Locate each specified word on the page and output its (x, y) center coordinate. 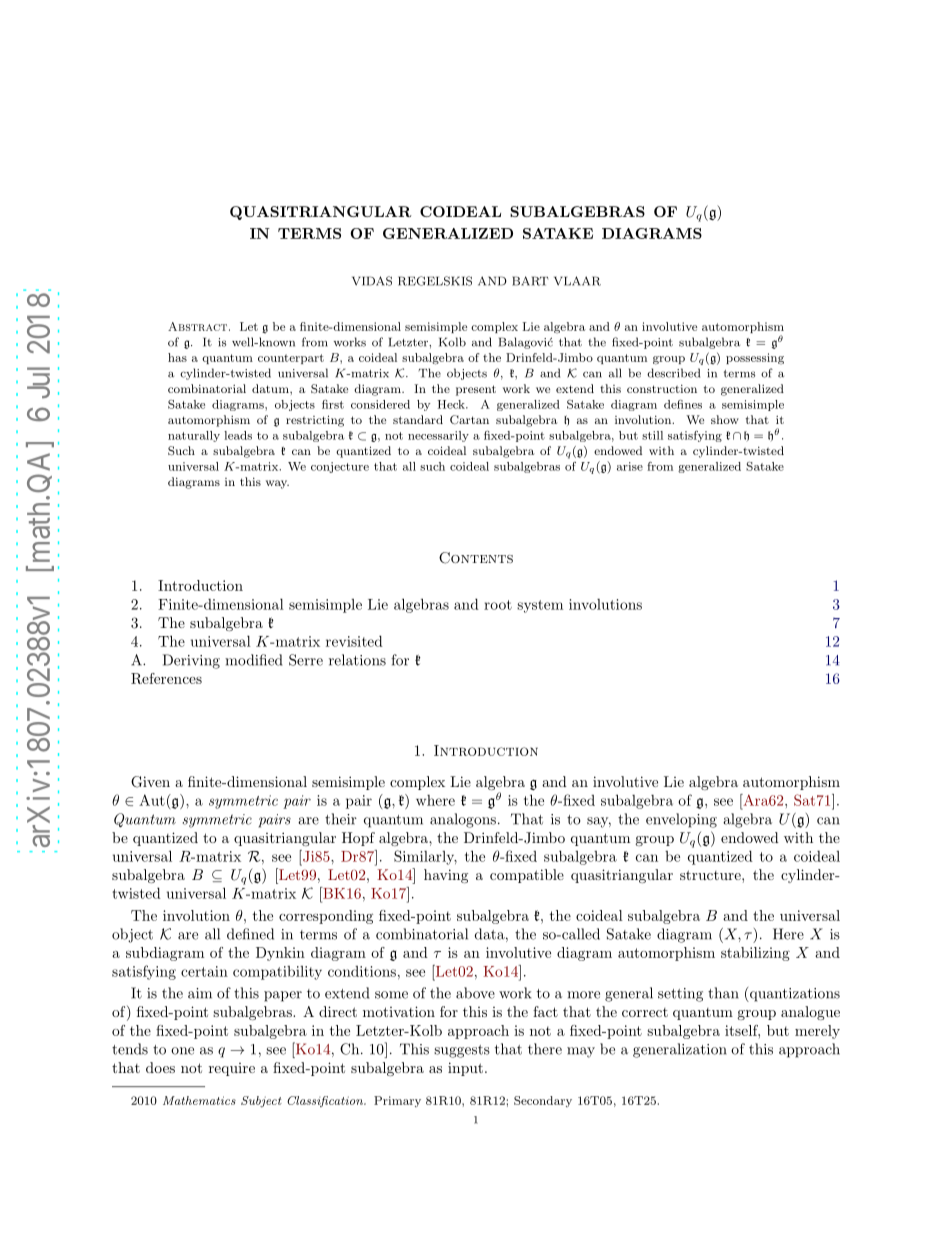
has (177, 357)
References (166, 678)
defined (250, 934)
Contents (476, 558)
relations (357, 660)
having (446, 876)
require (232, 1069)
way (277, 484)
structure (711, 875)
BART (530, 281)
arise (630, 466)
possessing (755, 359)
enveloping (681, 820)
